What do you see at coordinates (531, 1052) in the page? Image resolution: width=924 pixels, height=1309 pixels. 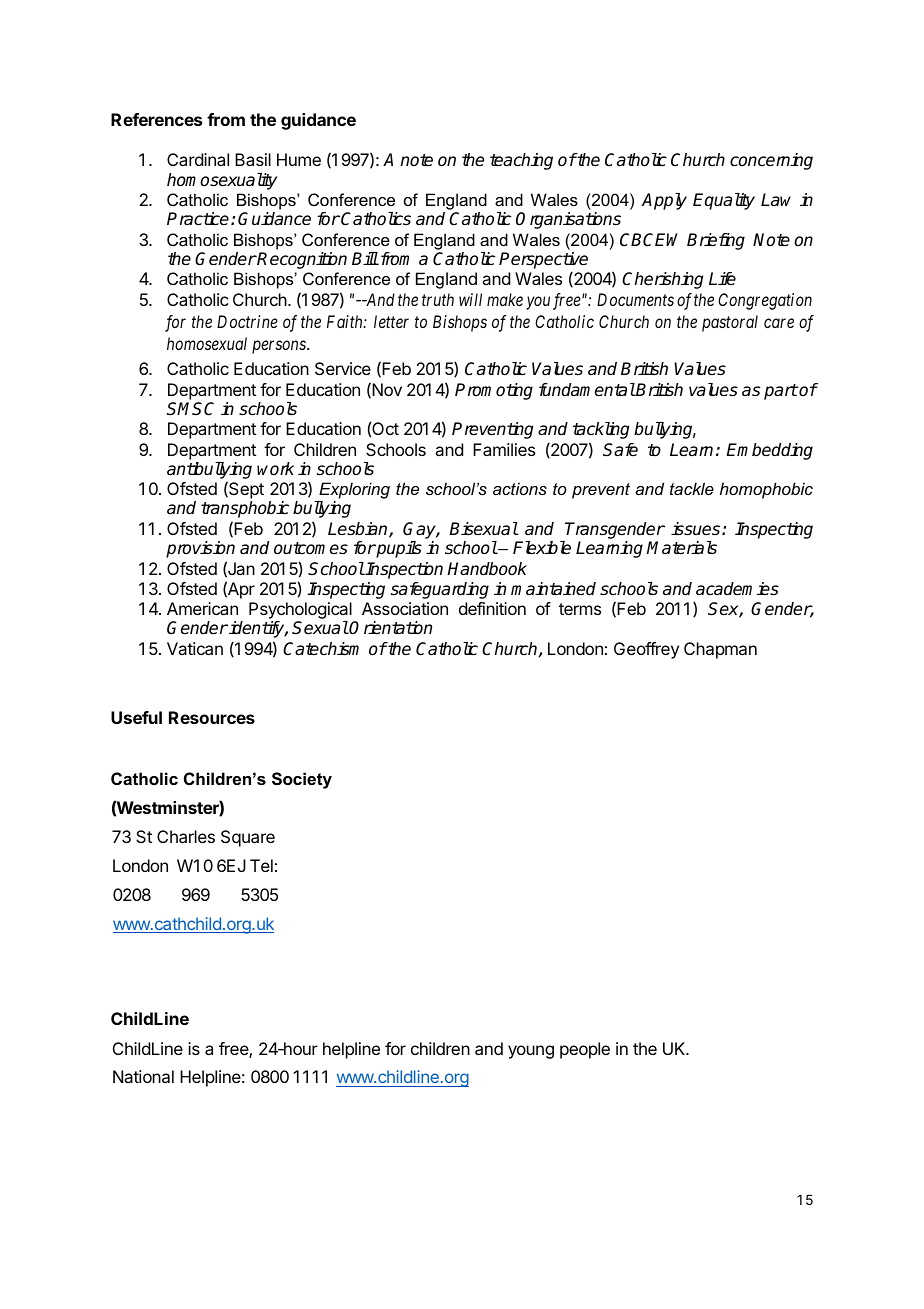 I see `young` at bounding box center [531, 1052].
